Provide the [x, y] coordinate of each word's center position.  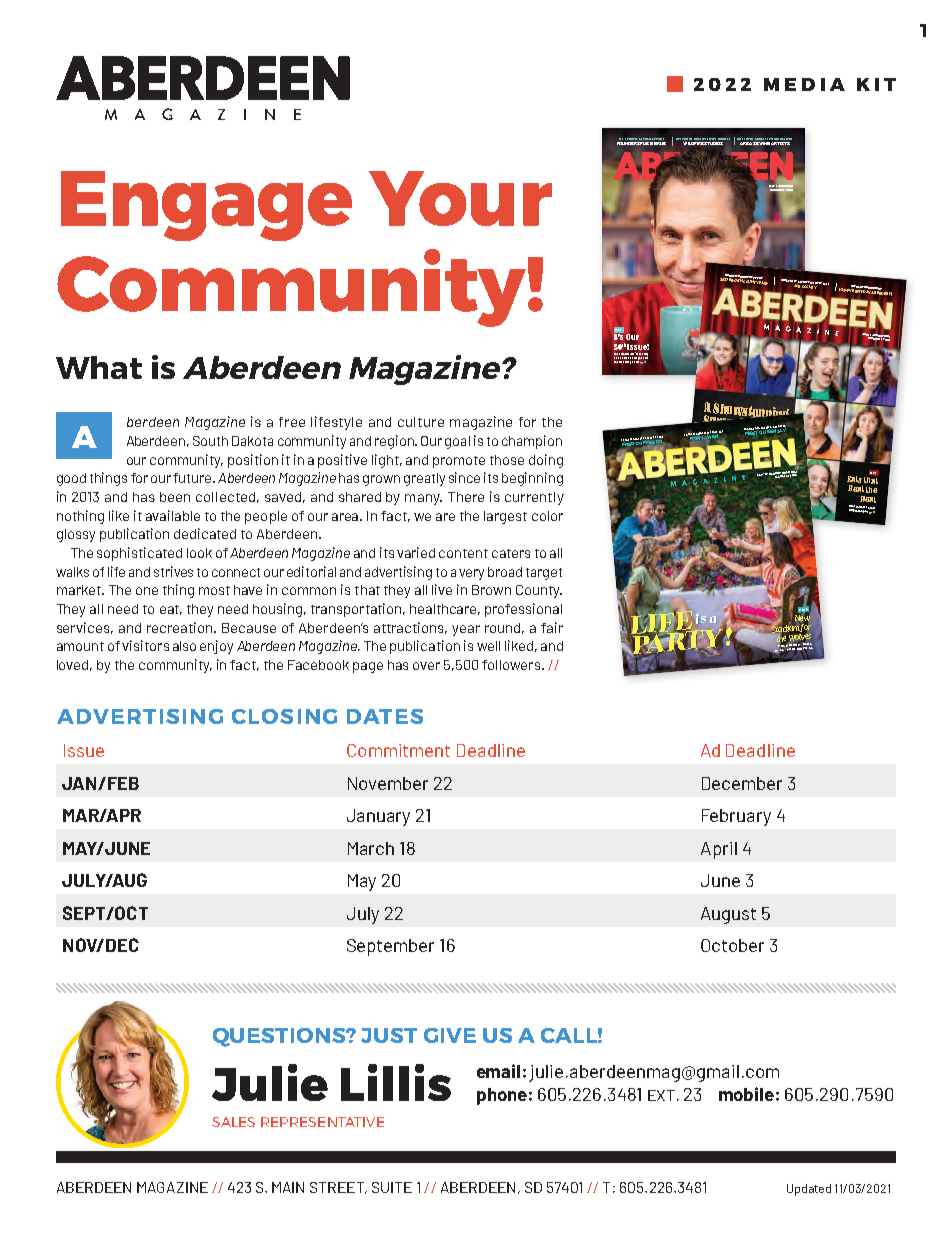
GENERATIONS [783, 140]
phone [502, 1096]
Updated [809, 1190]
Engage [206, 206]
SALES [233, 1122]
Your [460, 198]
